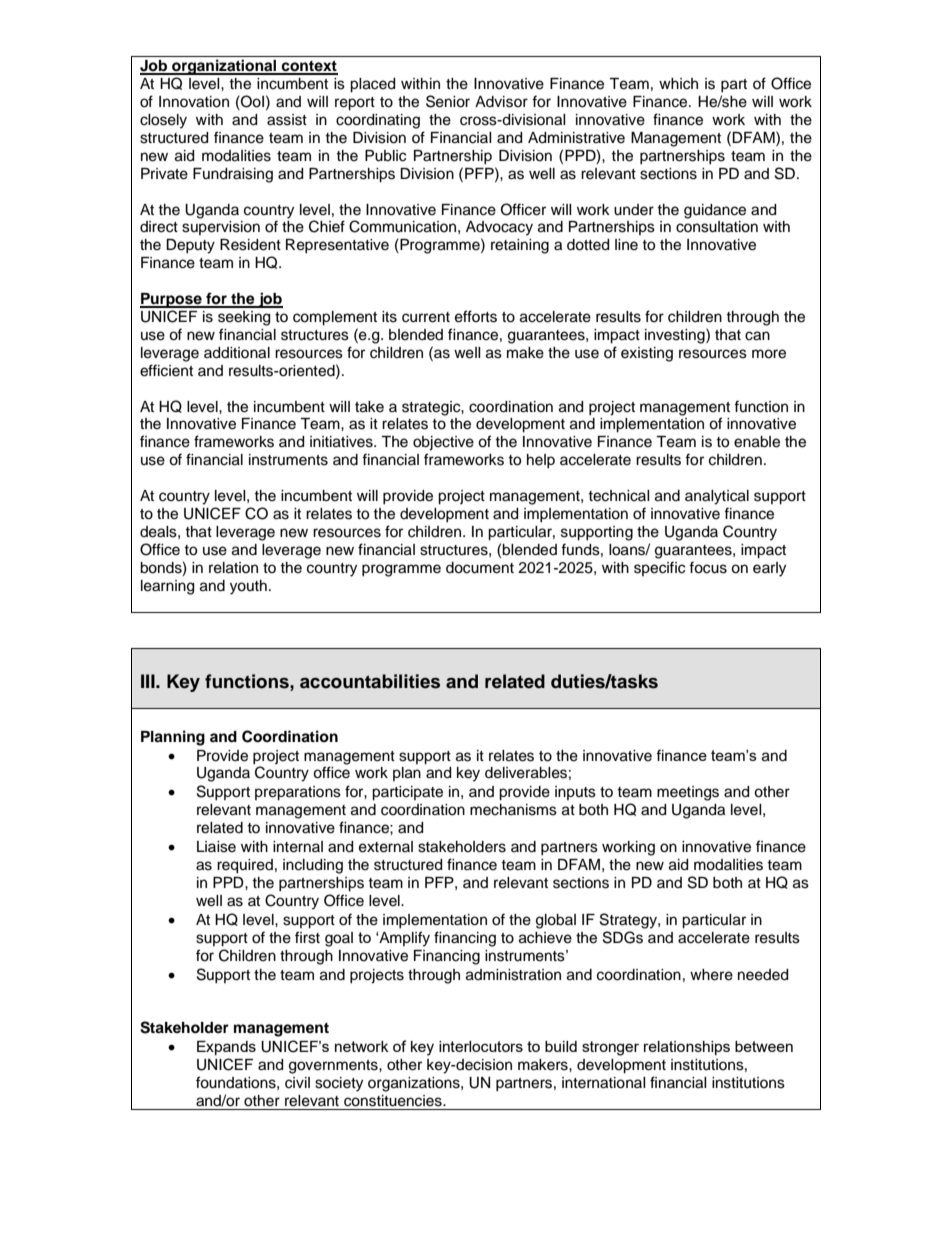 This document has height=1233, width=952. I want to click on Expands, so click(226, 1048).
